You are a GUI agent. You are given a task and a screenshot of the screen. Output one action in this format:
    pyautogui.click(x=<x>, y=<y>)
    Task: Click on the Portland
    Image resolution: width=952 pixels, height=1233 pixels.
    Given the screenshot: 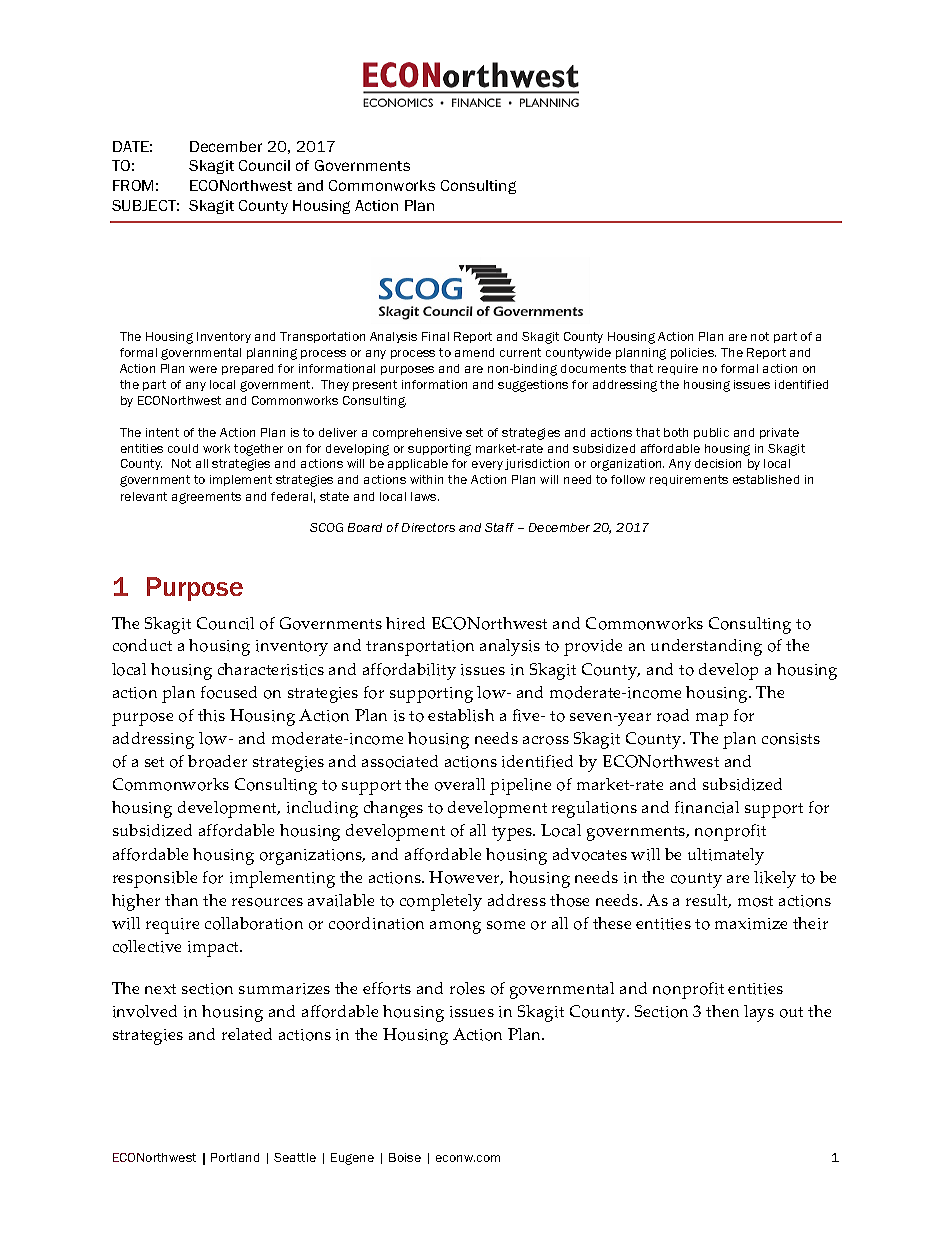 What is the action you would take?
    pyautogui.click(x=235, y=1157)
